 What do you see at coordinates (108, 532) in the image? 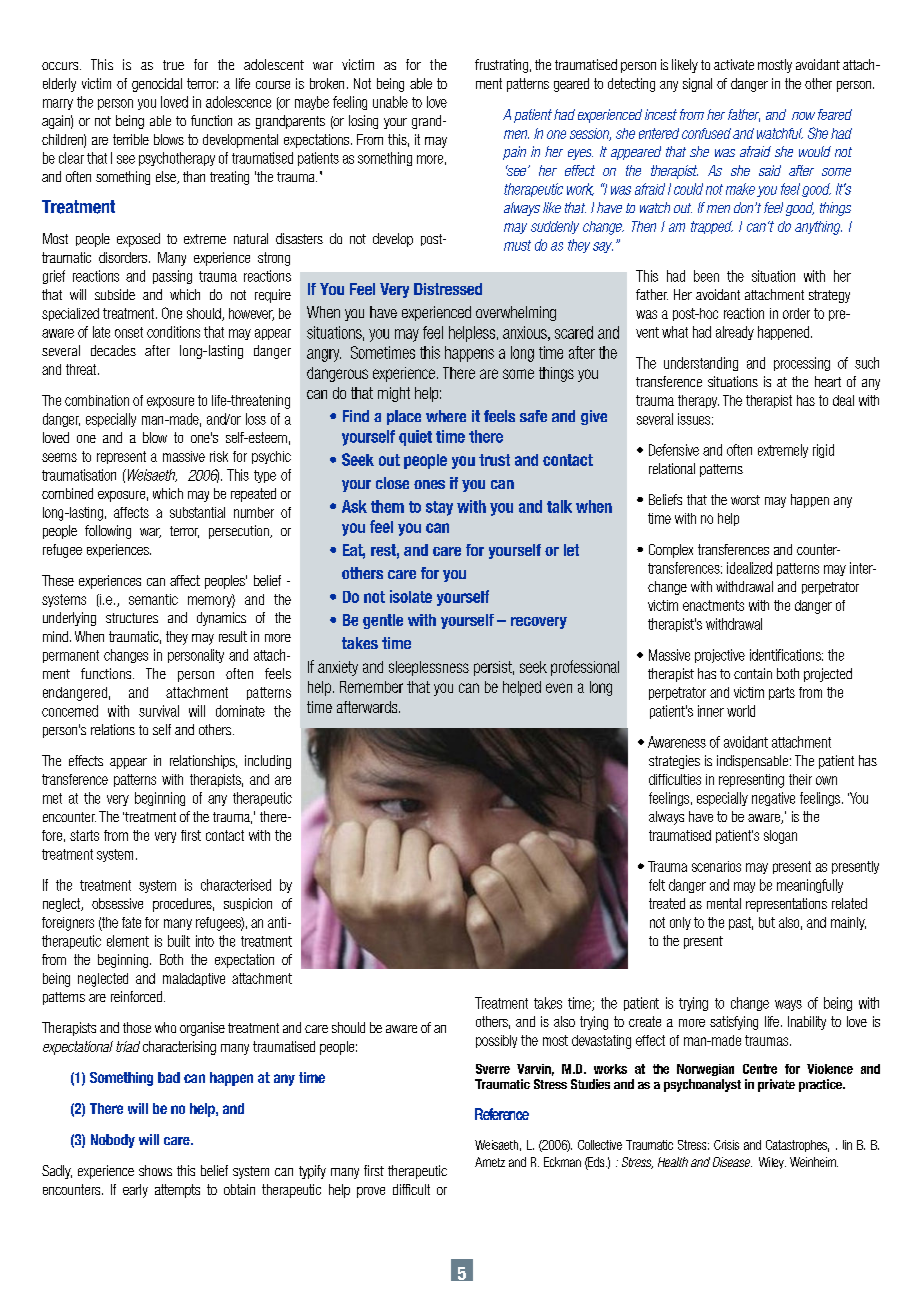
I see `following` at bounding box center [108, 532].
